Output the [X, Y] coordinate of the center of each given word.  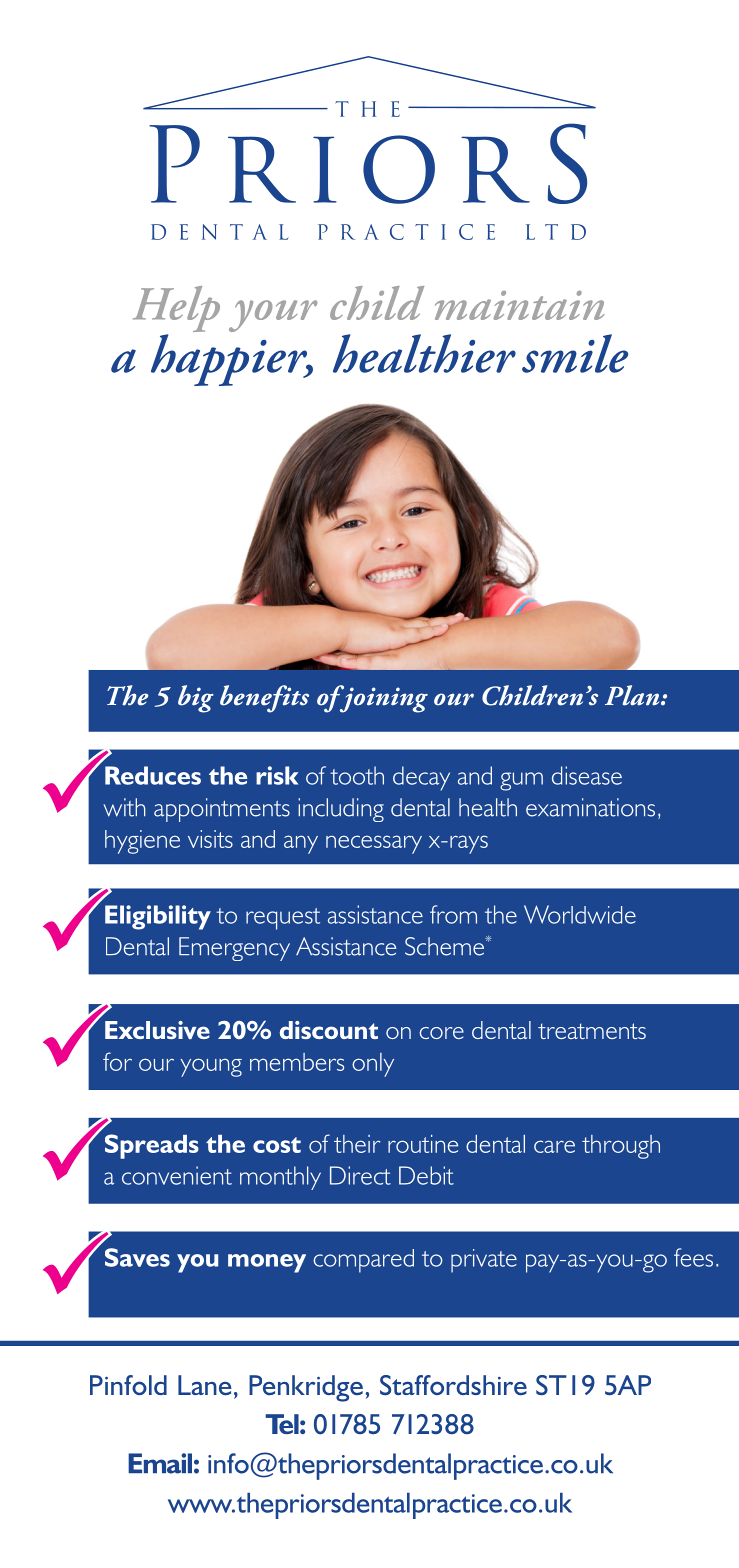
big [196, 699]
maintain [520, 305]
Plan [633, 695]
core [441, 1033]
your [273, 316]
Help [176, 310]
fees [693, 1257]
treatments [592, 1031]
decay [421, 778]
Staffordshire [453, 1385]
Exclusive [157, 1030]
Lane [205, 1385]
